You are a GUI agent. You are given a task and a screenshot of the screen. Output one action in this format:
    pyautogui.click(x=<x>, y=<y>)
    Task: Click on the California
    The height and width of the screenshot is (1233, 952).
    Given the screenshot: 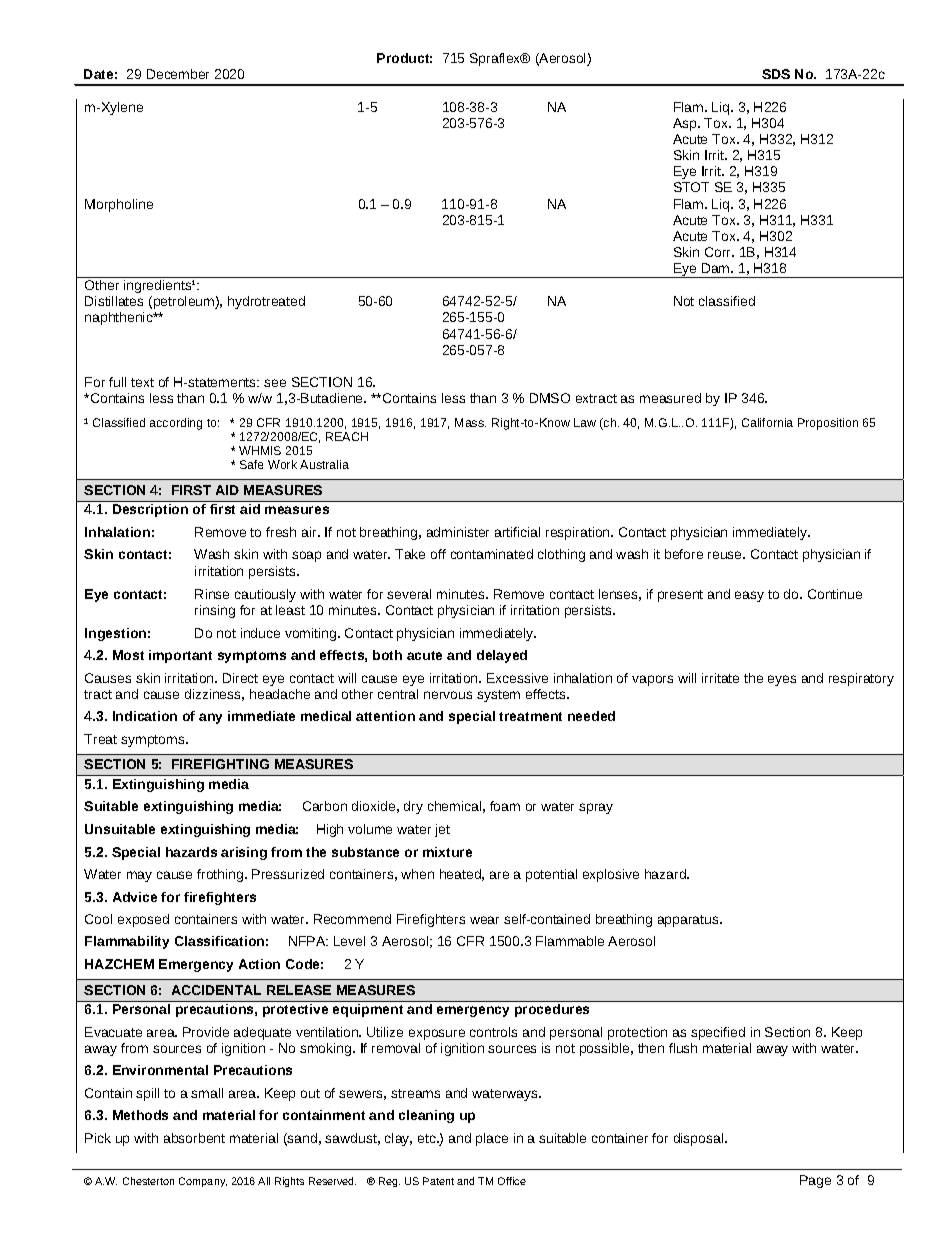 What is the action you would take?
    pyautogui.click(x=767, y=422)
